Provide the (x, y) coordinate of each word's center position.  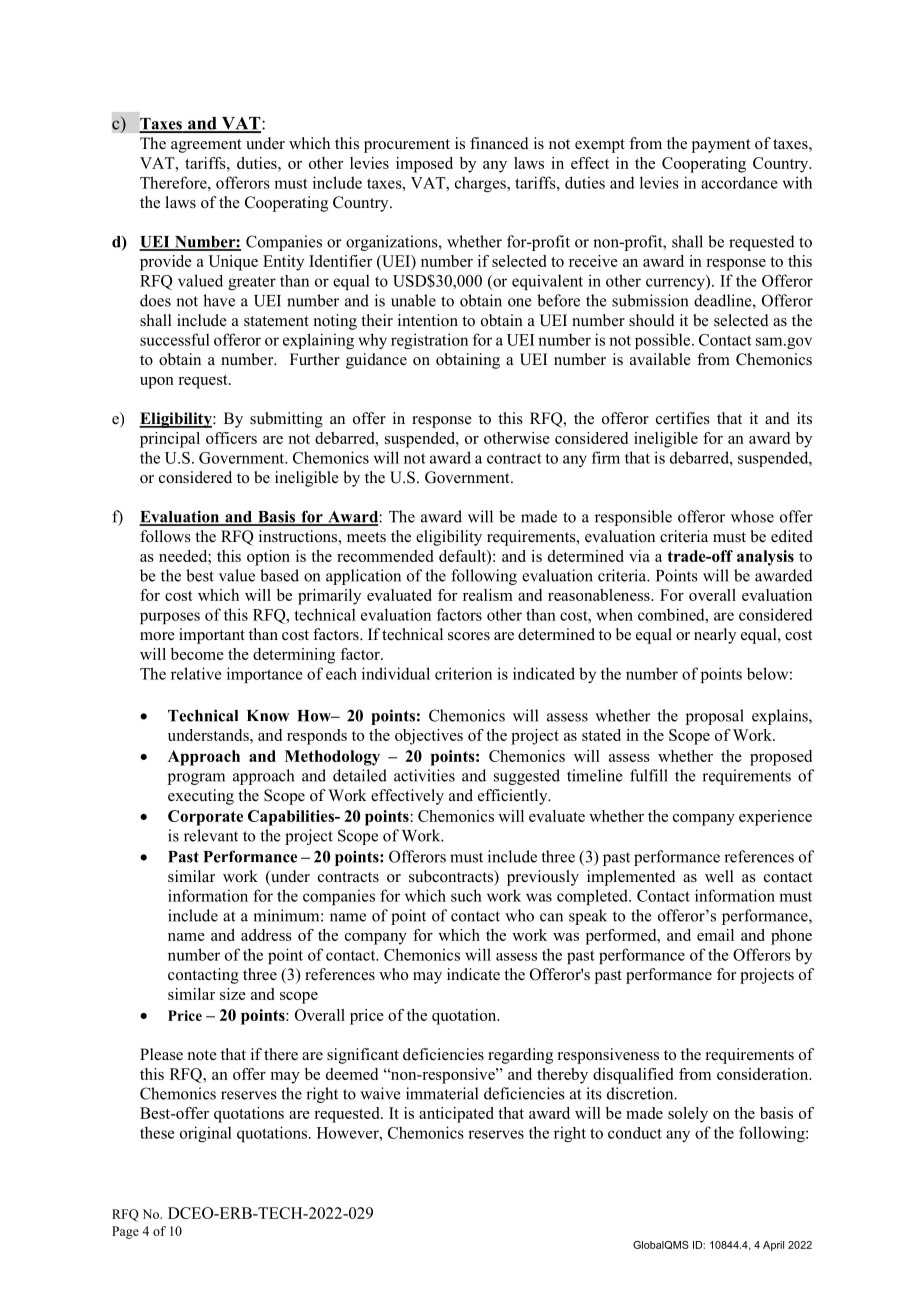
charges (481, 184)
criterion (463, 673)
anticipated (456, 1115)
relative (196, 673)
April (773, 1246)
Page (125, 1232)
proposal (715, 717)
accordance (739, 182)
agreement (206, 146)
